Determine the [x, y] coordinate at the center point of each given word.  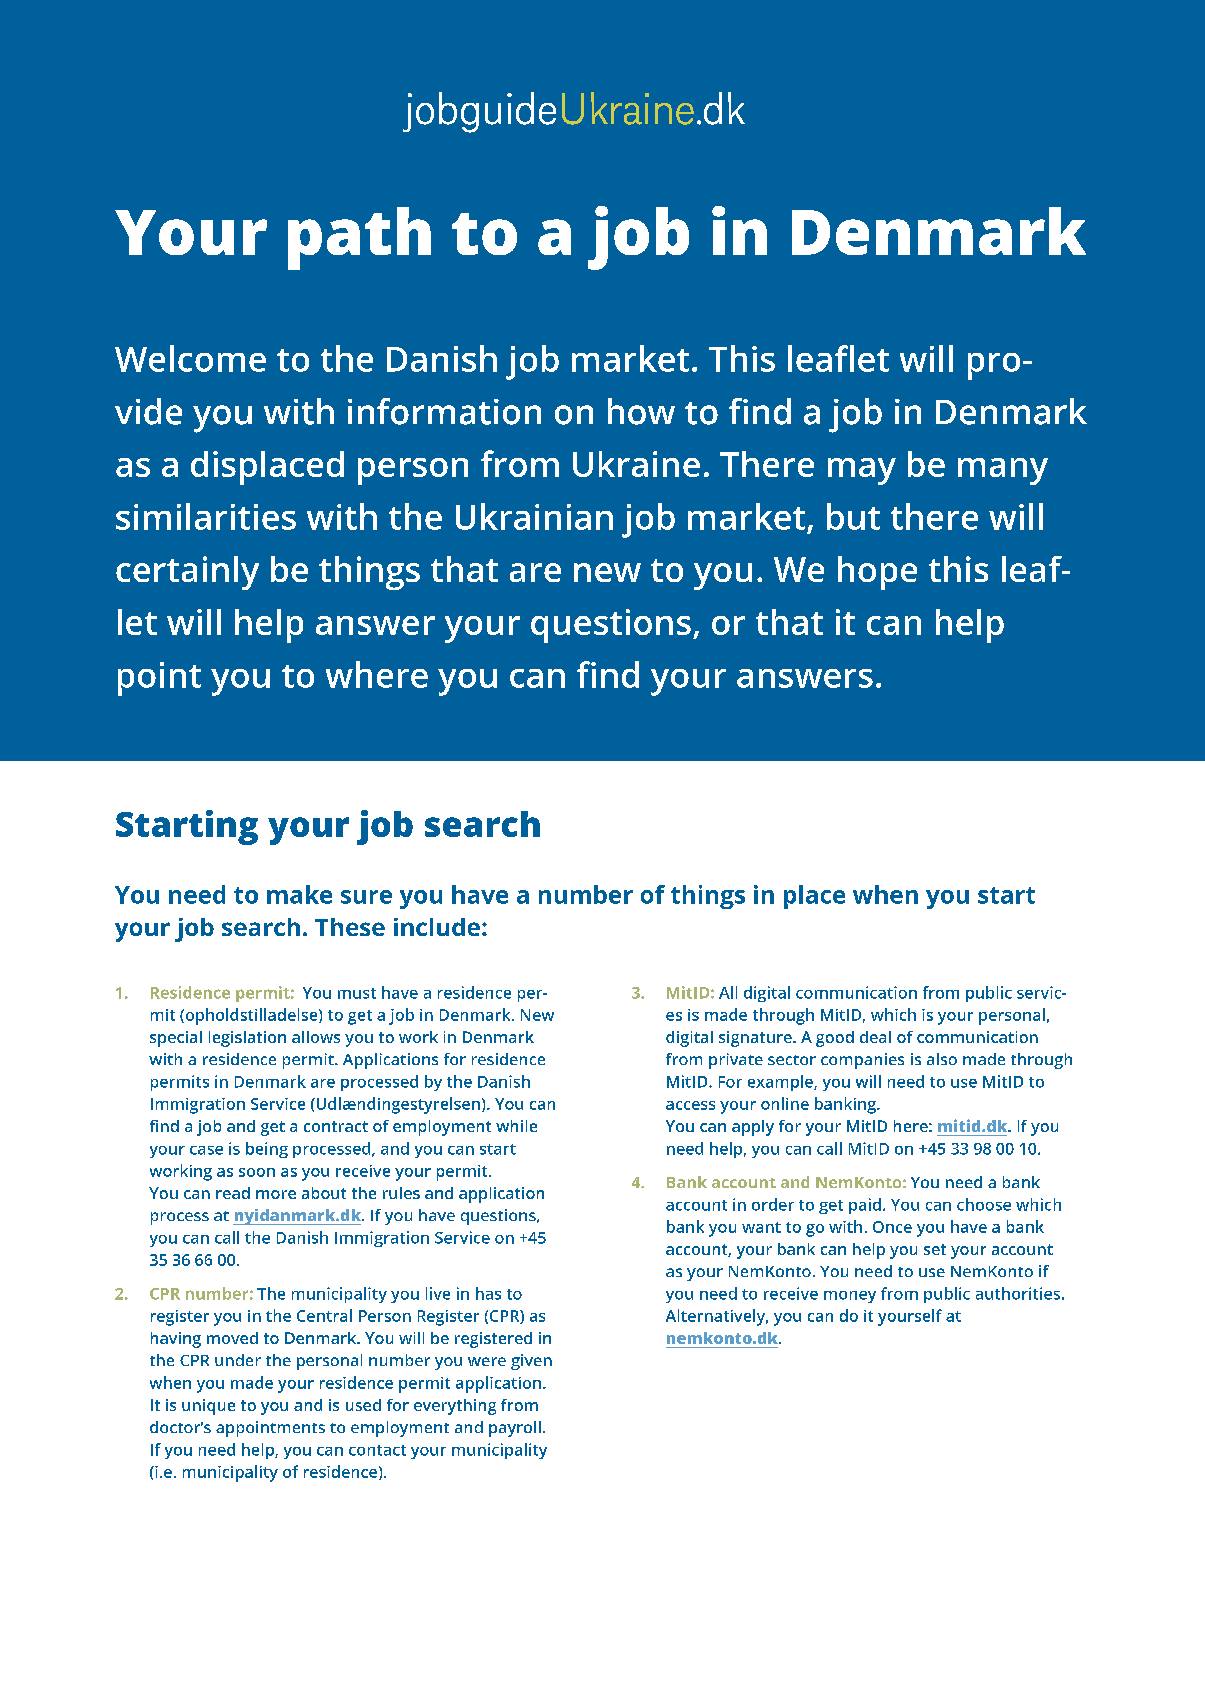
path [359, 238]
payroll [515, 1429]
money [850, 1297]
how [641, 411]
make [299, 894]
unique [208, 1407]
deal [875, 1037]
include [437, 927]
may [862, 471]
